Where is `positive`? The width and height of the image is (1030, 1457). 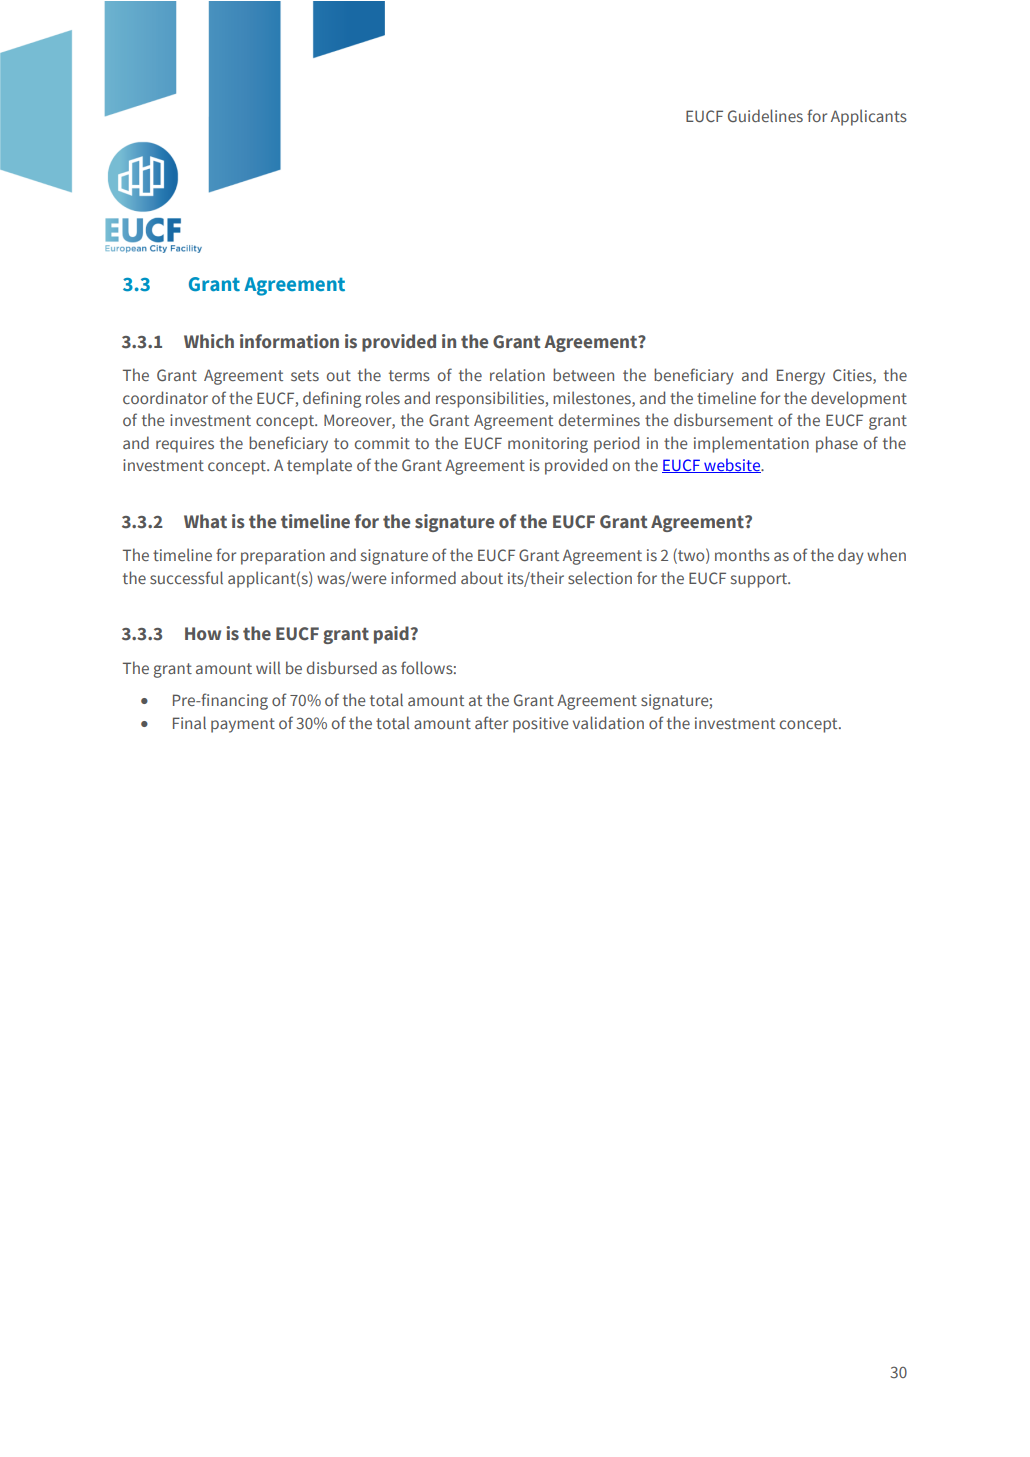 positive is located at coordinates (541, 725).
